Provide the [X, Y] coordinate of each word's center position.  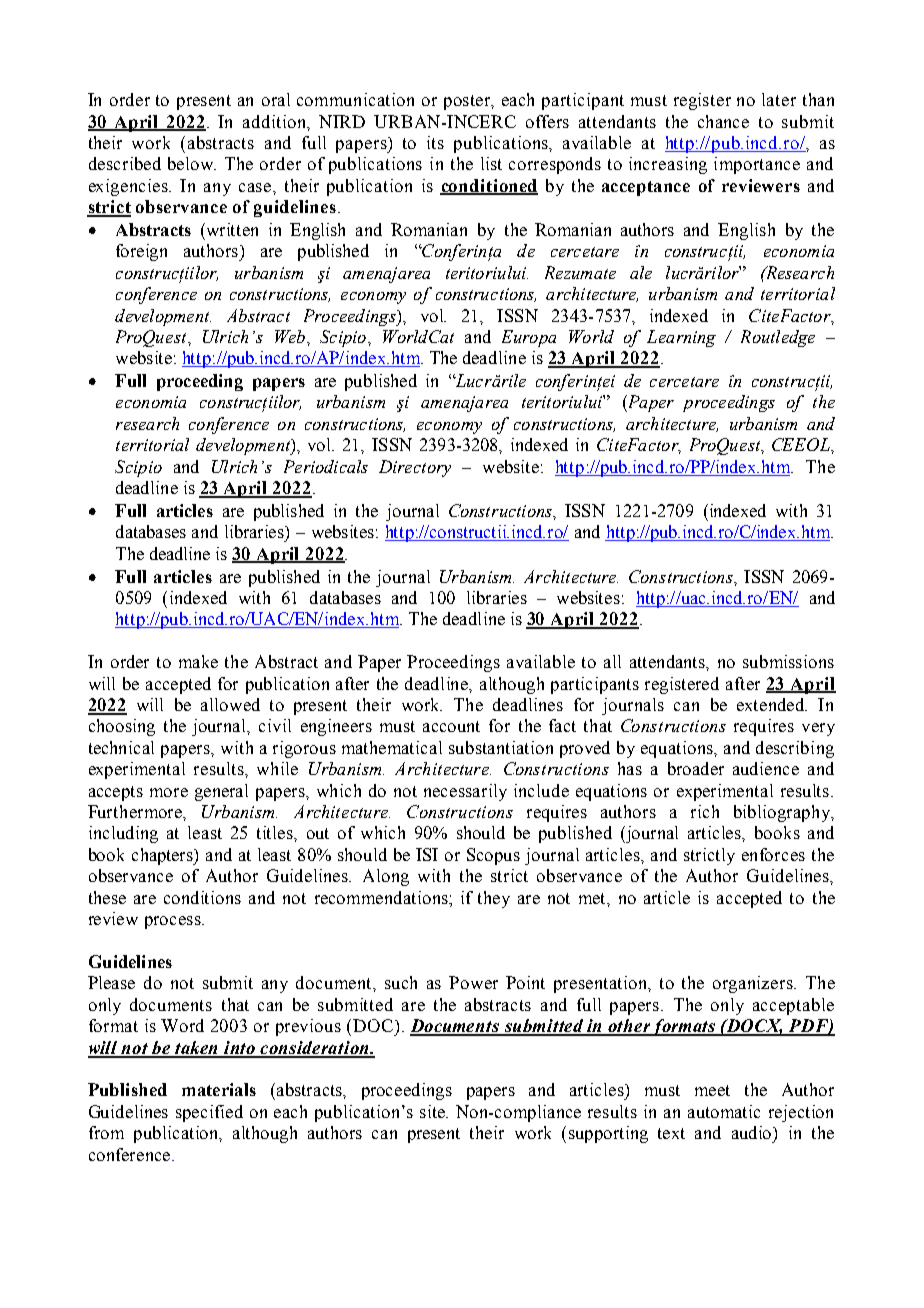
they [494, 899]
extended [772, 704]
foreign [141, 252]
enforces [773, 854]
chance [723, 121]
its [435, 142]
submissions [788, 661]
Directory [415, 468]
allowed [230, 704]
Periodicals [326, 466]
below [192, 163]
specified [209, 1113]
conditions [202, 897]
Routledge [778, 338]
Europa [529, 338]
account [451, 726]
